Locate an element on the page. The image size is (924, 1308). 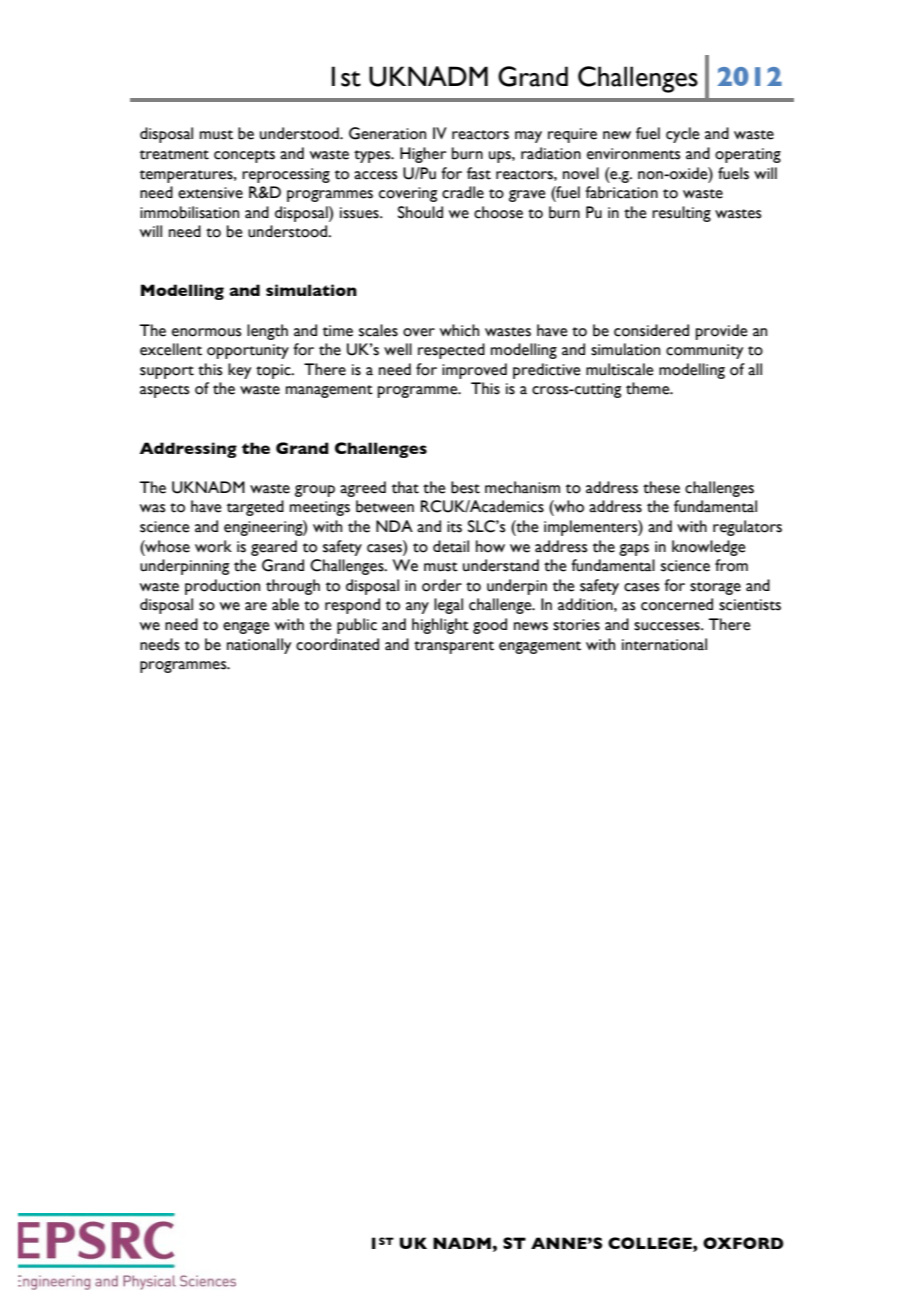
international is located at coordinates (664, 644).
